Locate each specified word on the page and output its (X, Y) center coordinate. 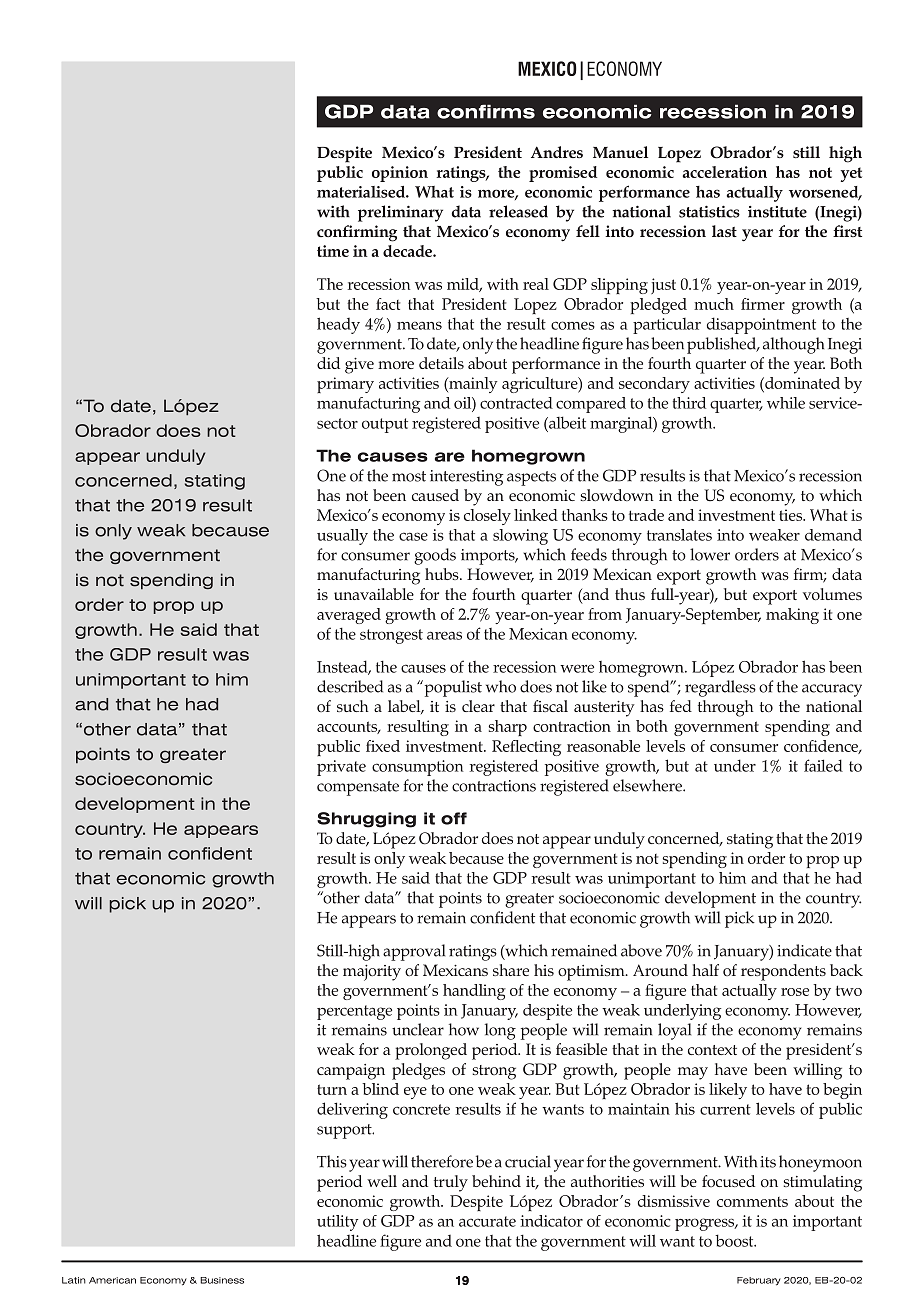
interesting (466, 478)
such (352, 706)
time (333, 251)
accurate (487, 1221)
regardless (720, 688)
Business (222, 1280)
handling (474, 992)
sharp (508, 728)
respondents (783, 972)
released (518, 211)
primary (345, 385)
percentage (354, 1012)
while (786, 403)
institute (777, 212)
